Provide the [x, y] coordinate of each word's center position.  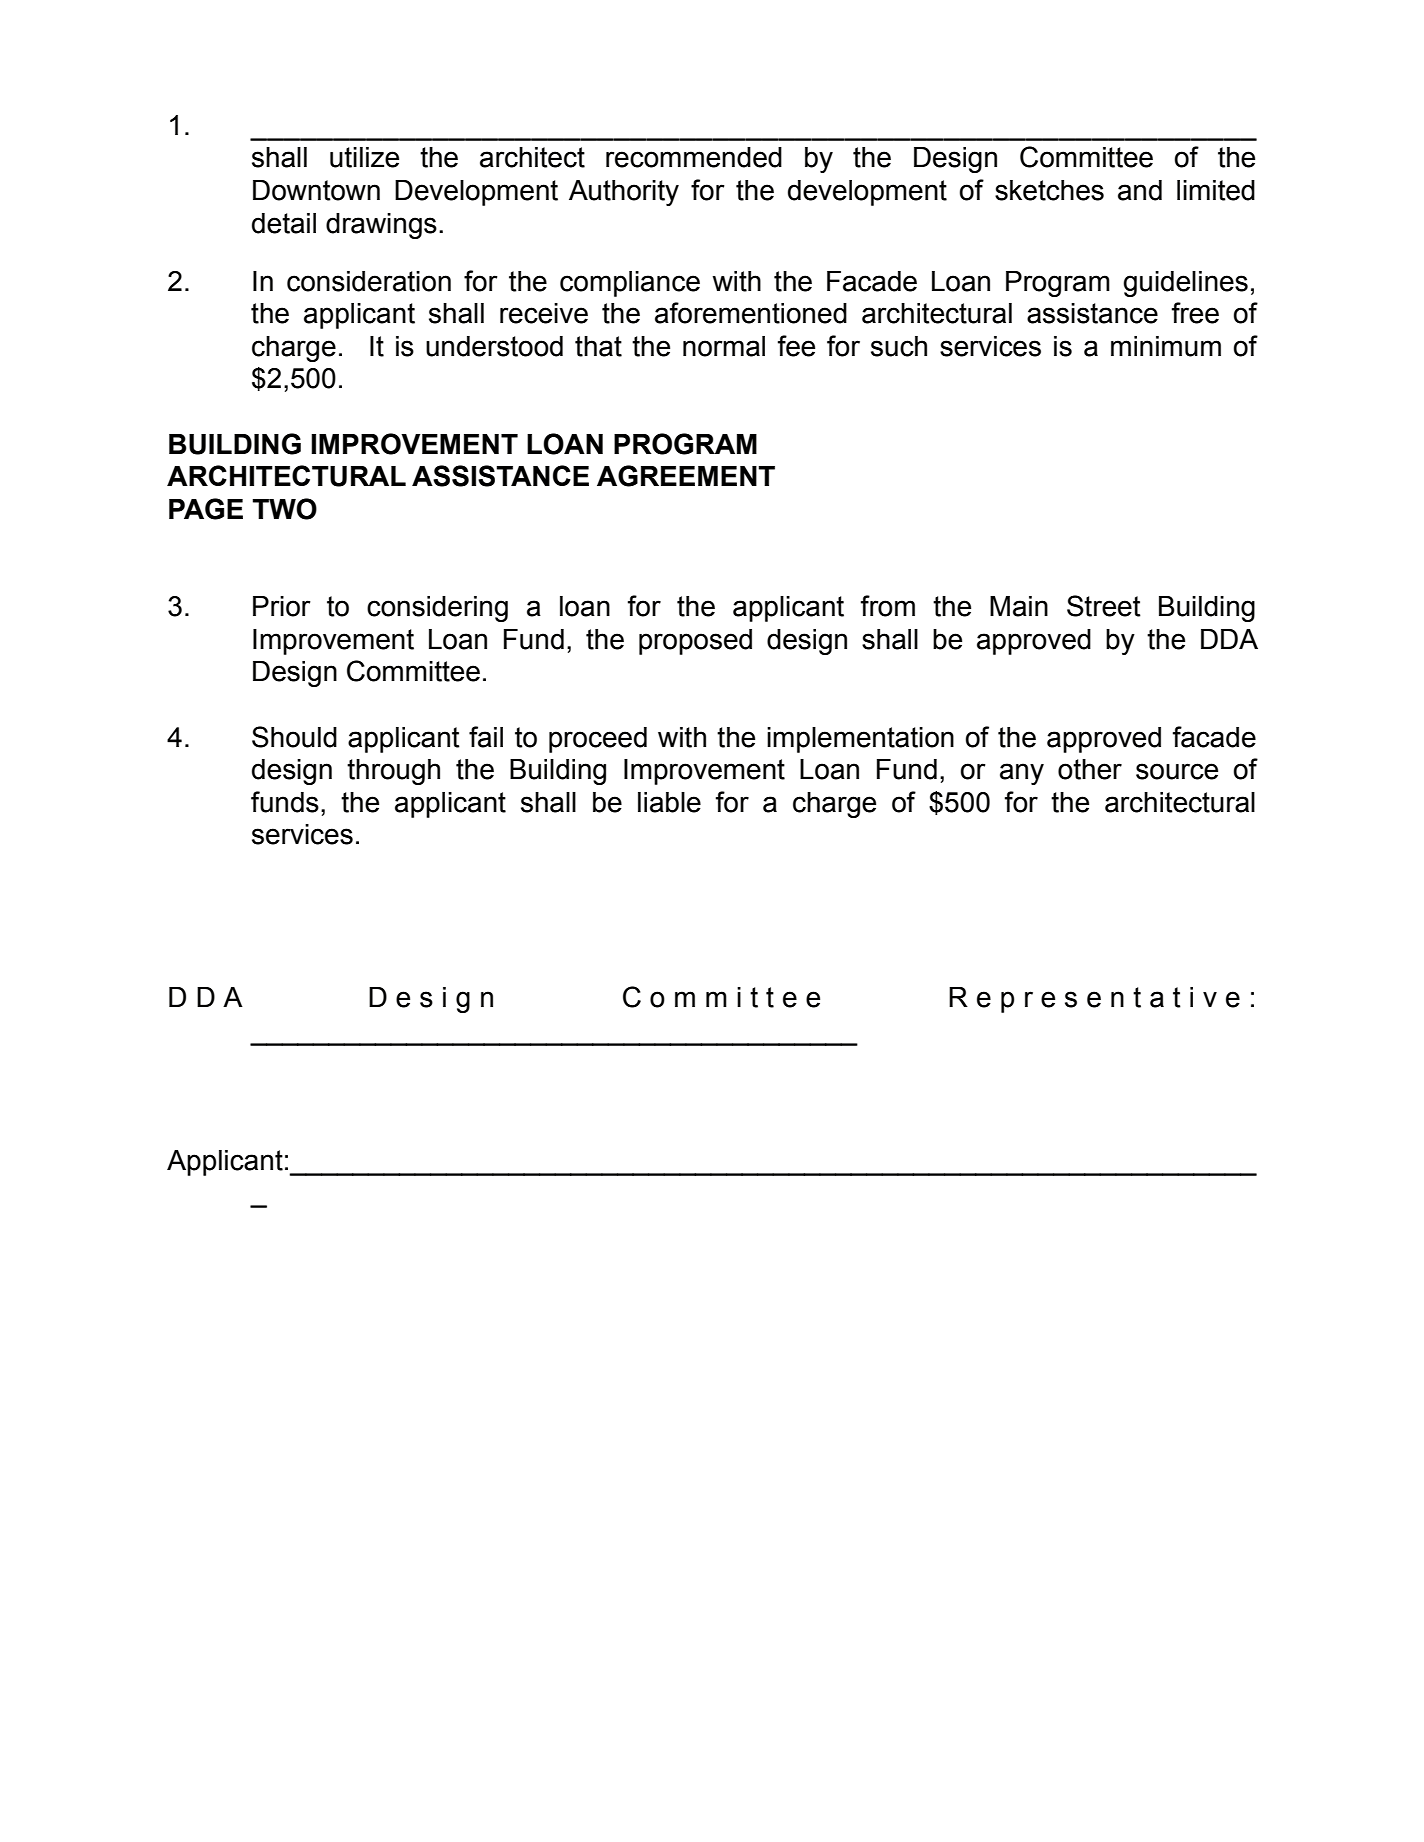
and [1140, 190]
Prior [282, 606]
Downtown [316, 190]
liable [669, 802]
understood [494, 346]
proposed [695, 642]
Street [1104, 606]
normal [724, 346]
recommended [694, 157]
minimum [1166, 346]
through [393, 772]
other [1090, 769]
